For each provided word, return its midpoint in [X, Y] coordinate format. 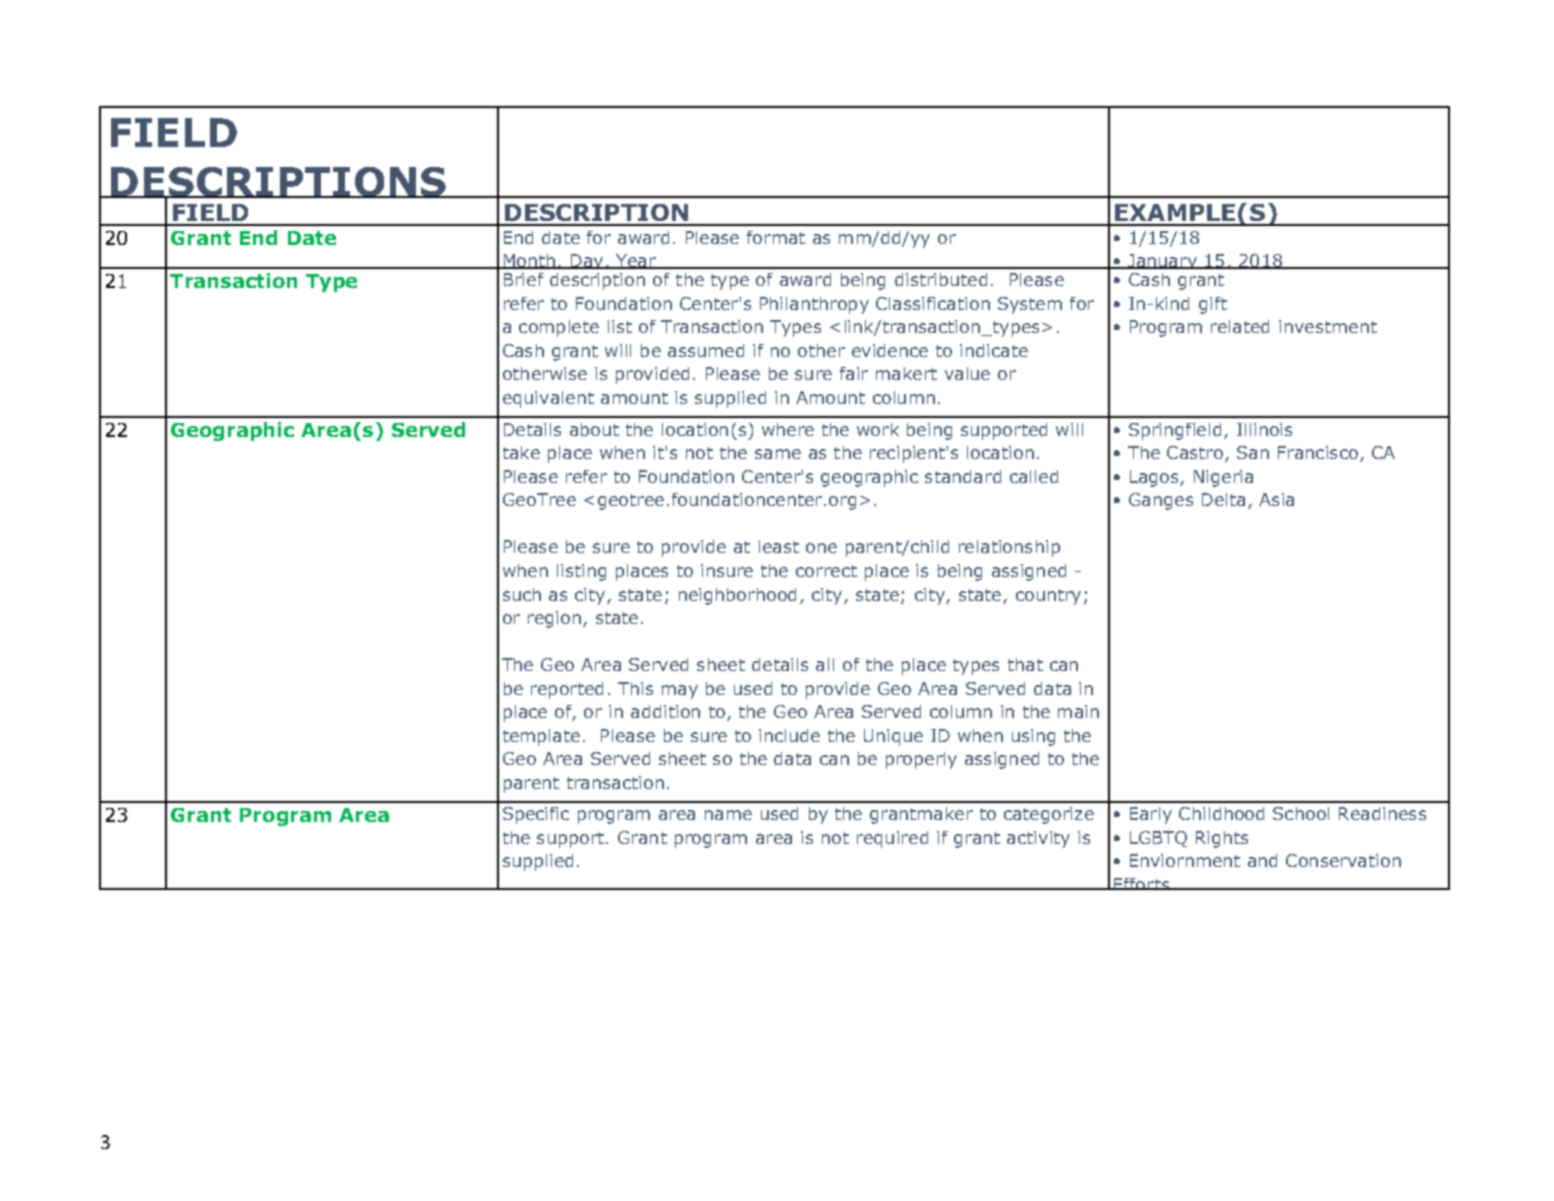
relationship [1009, 548]
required [892, 839]
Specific [536, 815]
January [1163, 264]
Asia [1276, 499]
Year [636, 261]
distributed [941, 279]
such [522, 594]
